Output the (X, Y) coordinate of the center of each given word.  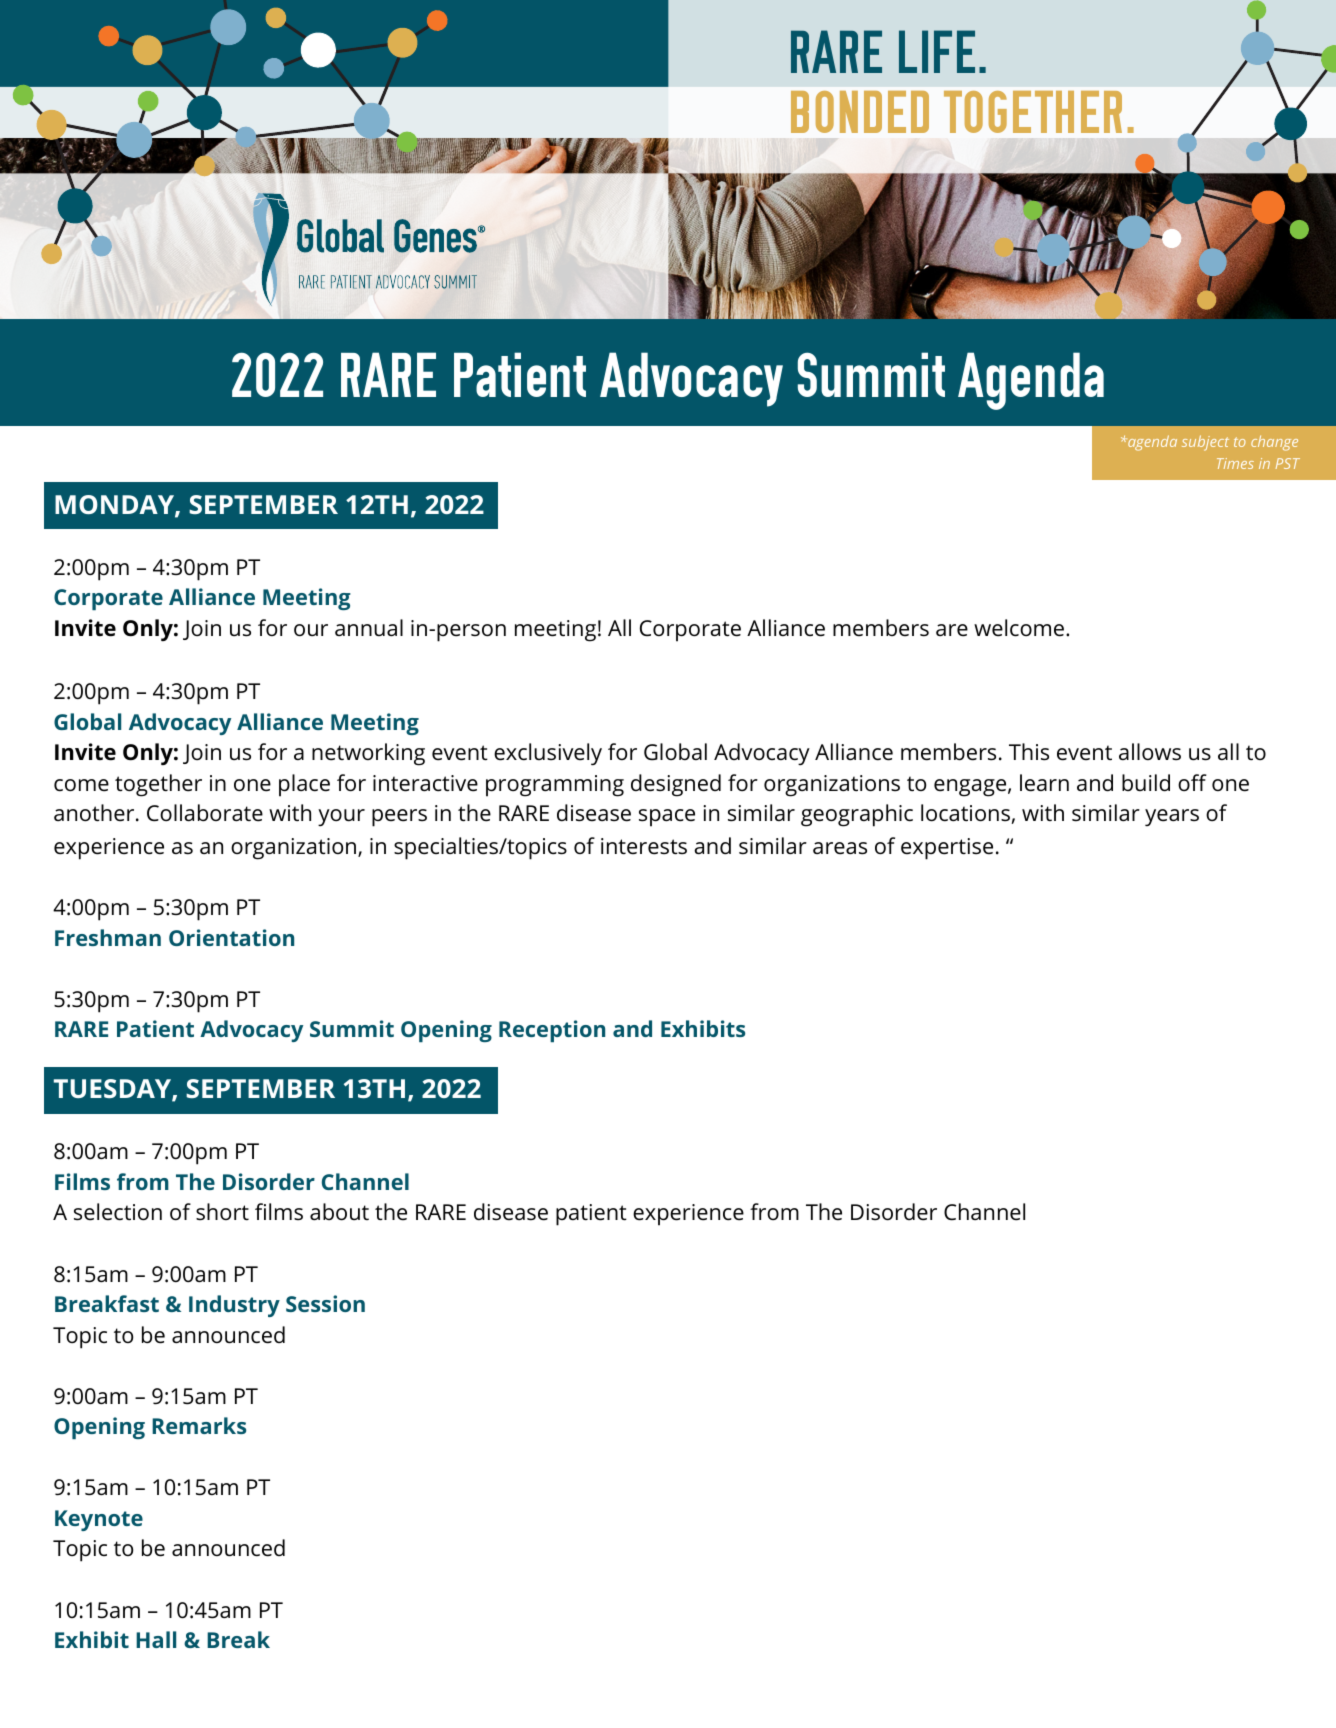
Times (1235, 463)
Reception (552, 1031)
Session (325, 1303)
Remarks (199, 1425)
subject (1205, 443)
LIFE (937, 51)
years (1172, 817)
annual (369, 627)
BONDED (860, 112)
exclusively (548, 754)
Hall (156, 1639)
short (222, 1211)
